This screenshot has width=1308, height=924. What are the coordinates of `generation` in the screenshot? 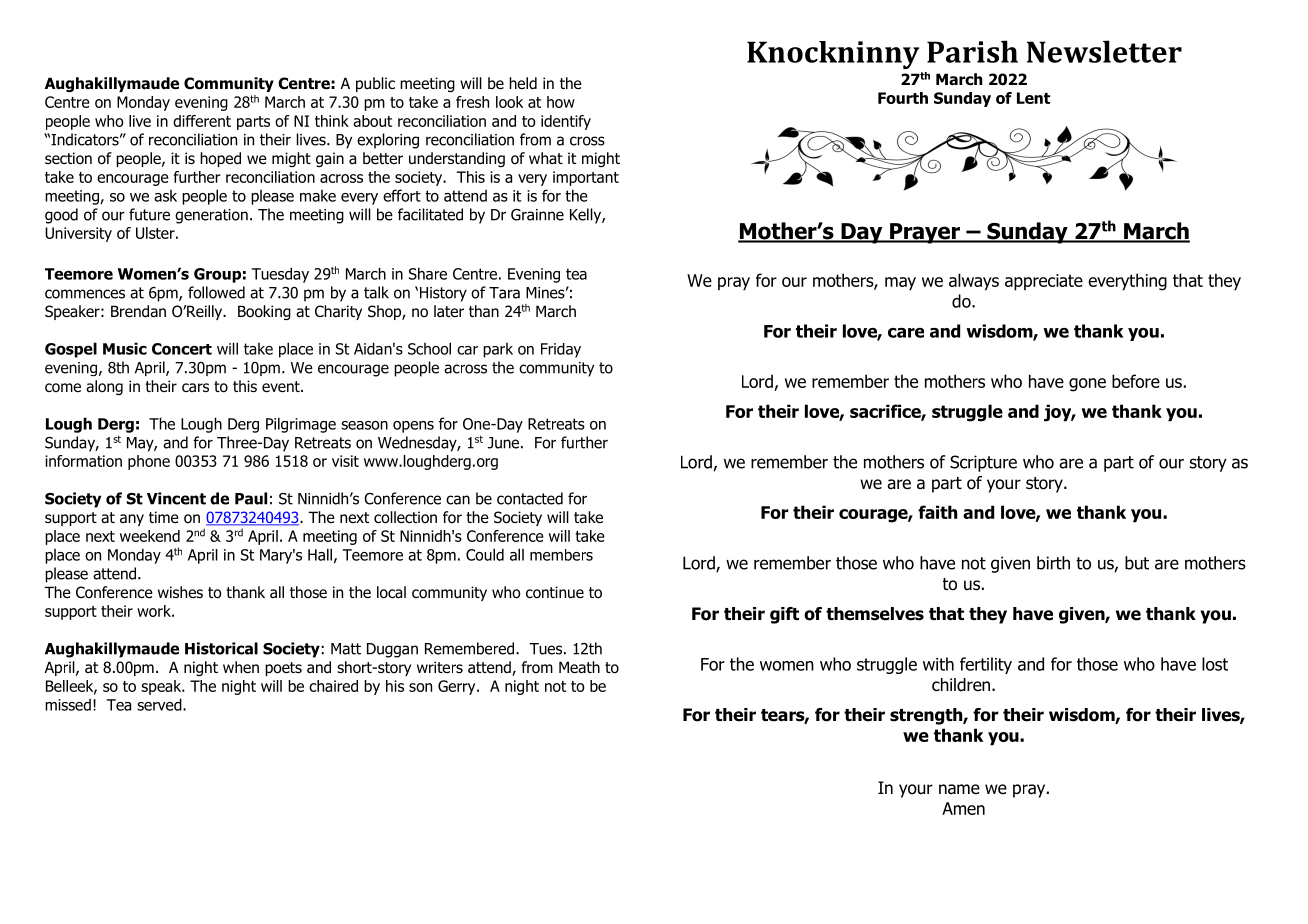 It's located at (211, 216).
